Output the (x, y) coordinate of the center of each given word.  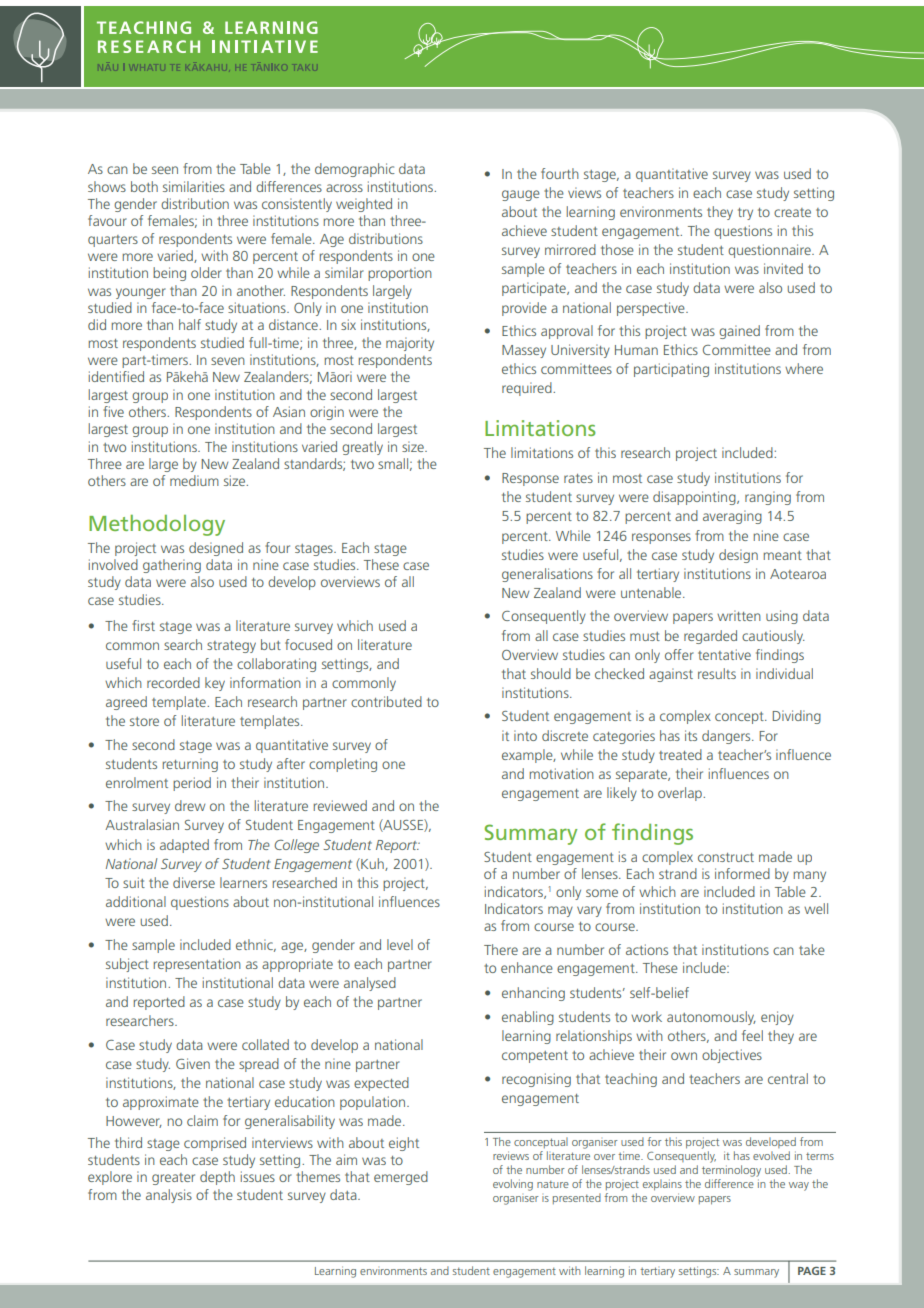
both (144, 186)
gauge (521, 195)
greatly (362, 448)
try (745, 214)
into (525, 735)
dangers (727, 737)
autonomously (711, 1018)
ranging (768, 498)
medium (194, 480)
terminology (731, 1171)
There (501, 949)
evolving (513, 1185)
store (144, 721)
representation (197, 965)
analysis (169, 1196)
